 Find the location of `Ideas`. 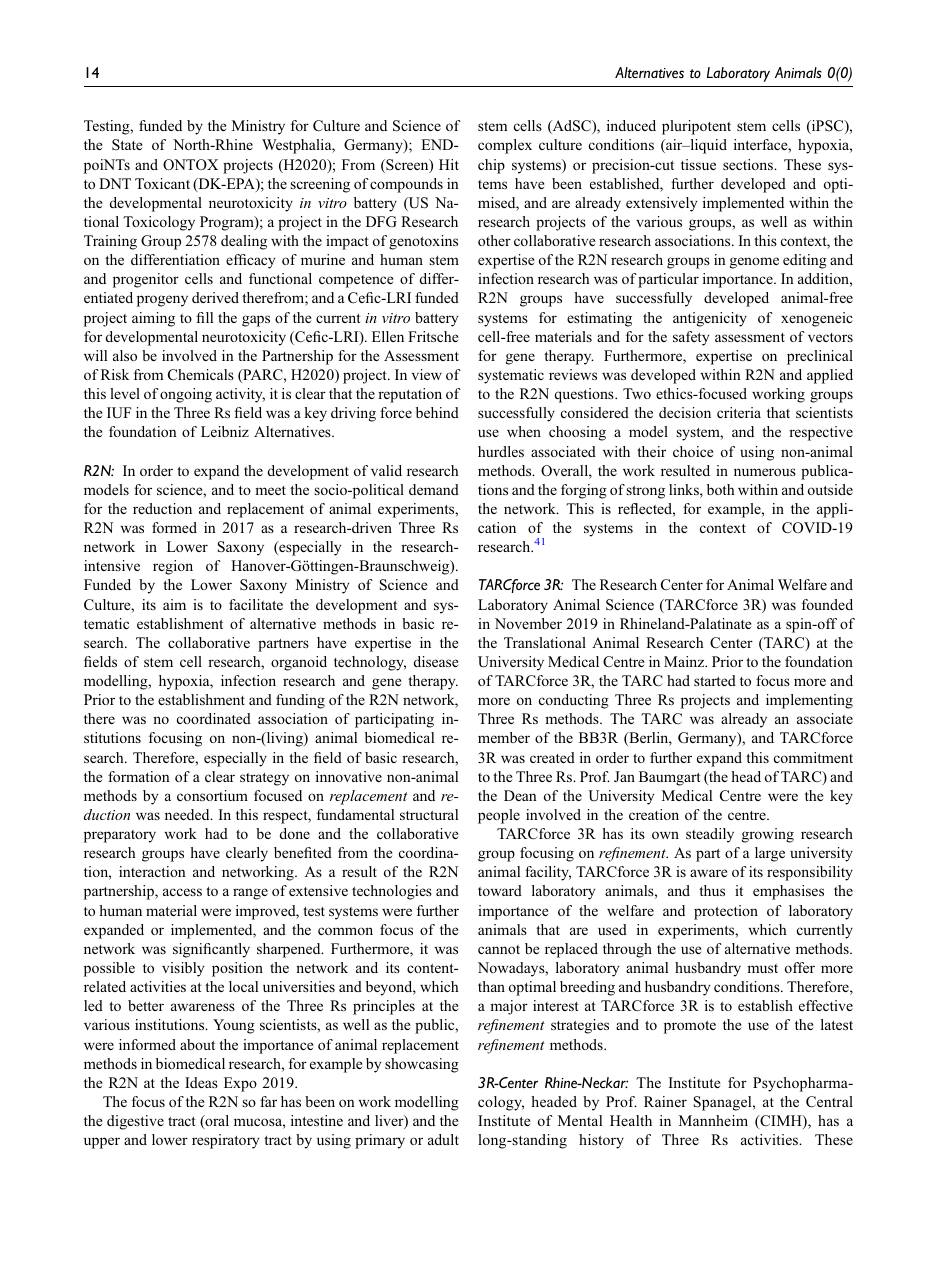

Ideas is located at coordinates (201, 1082).
